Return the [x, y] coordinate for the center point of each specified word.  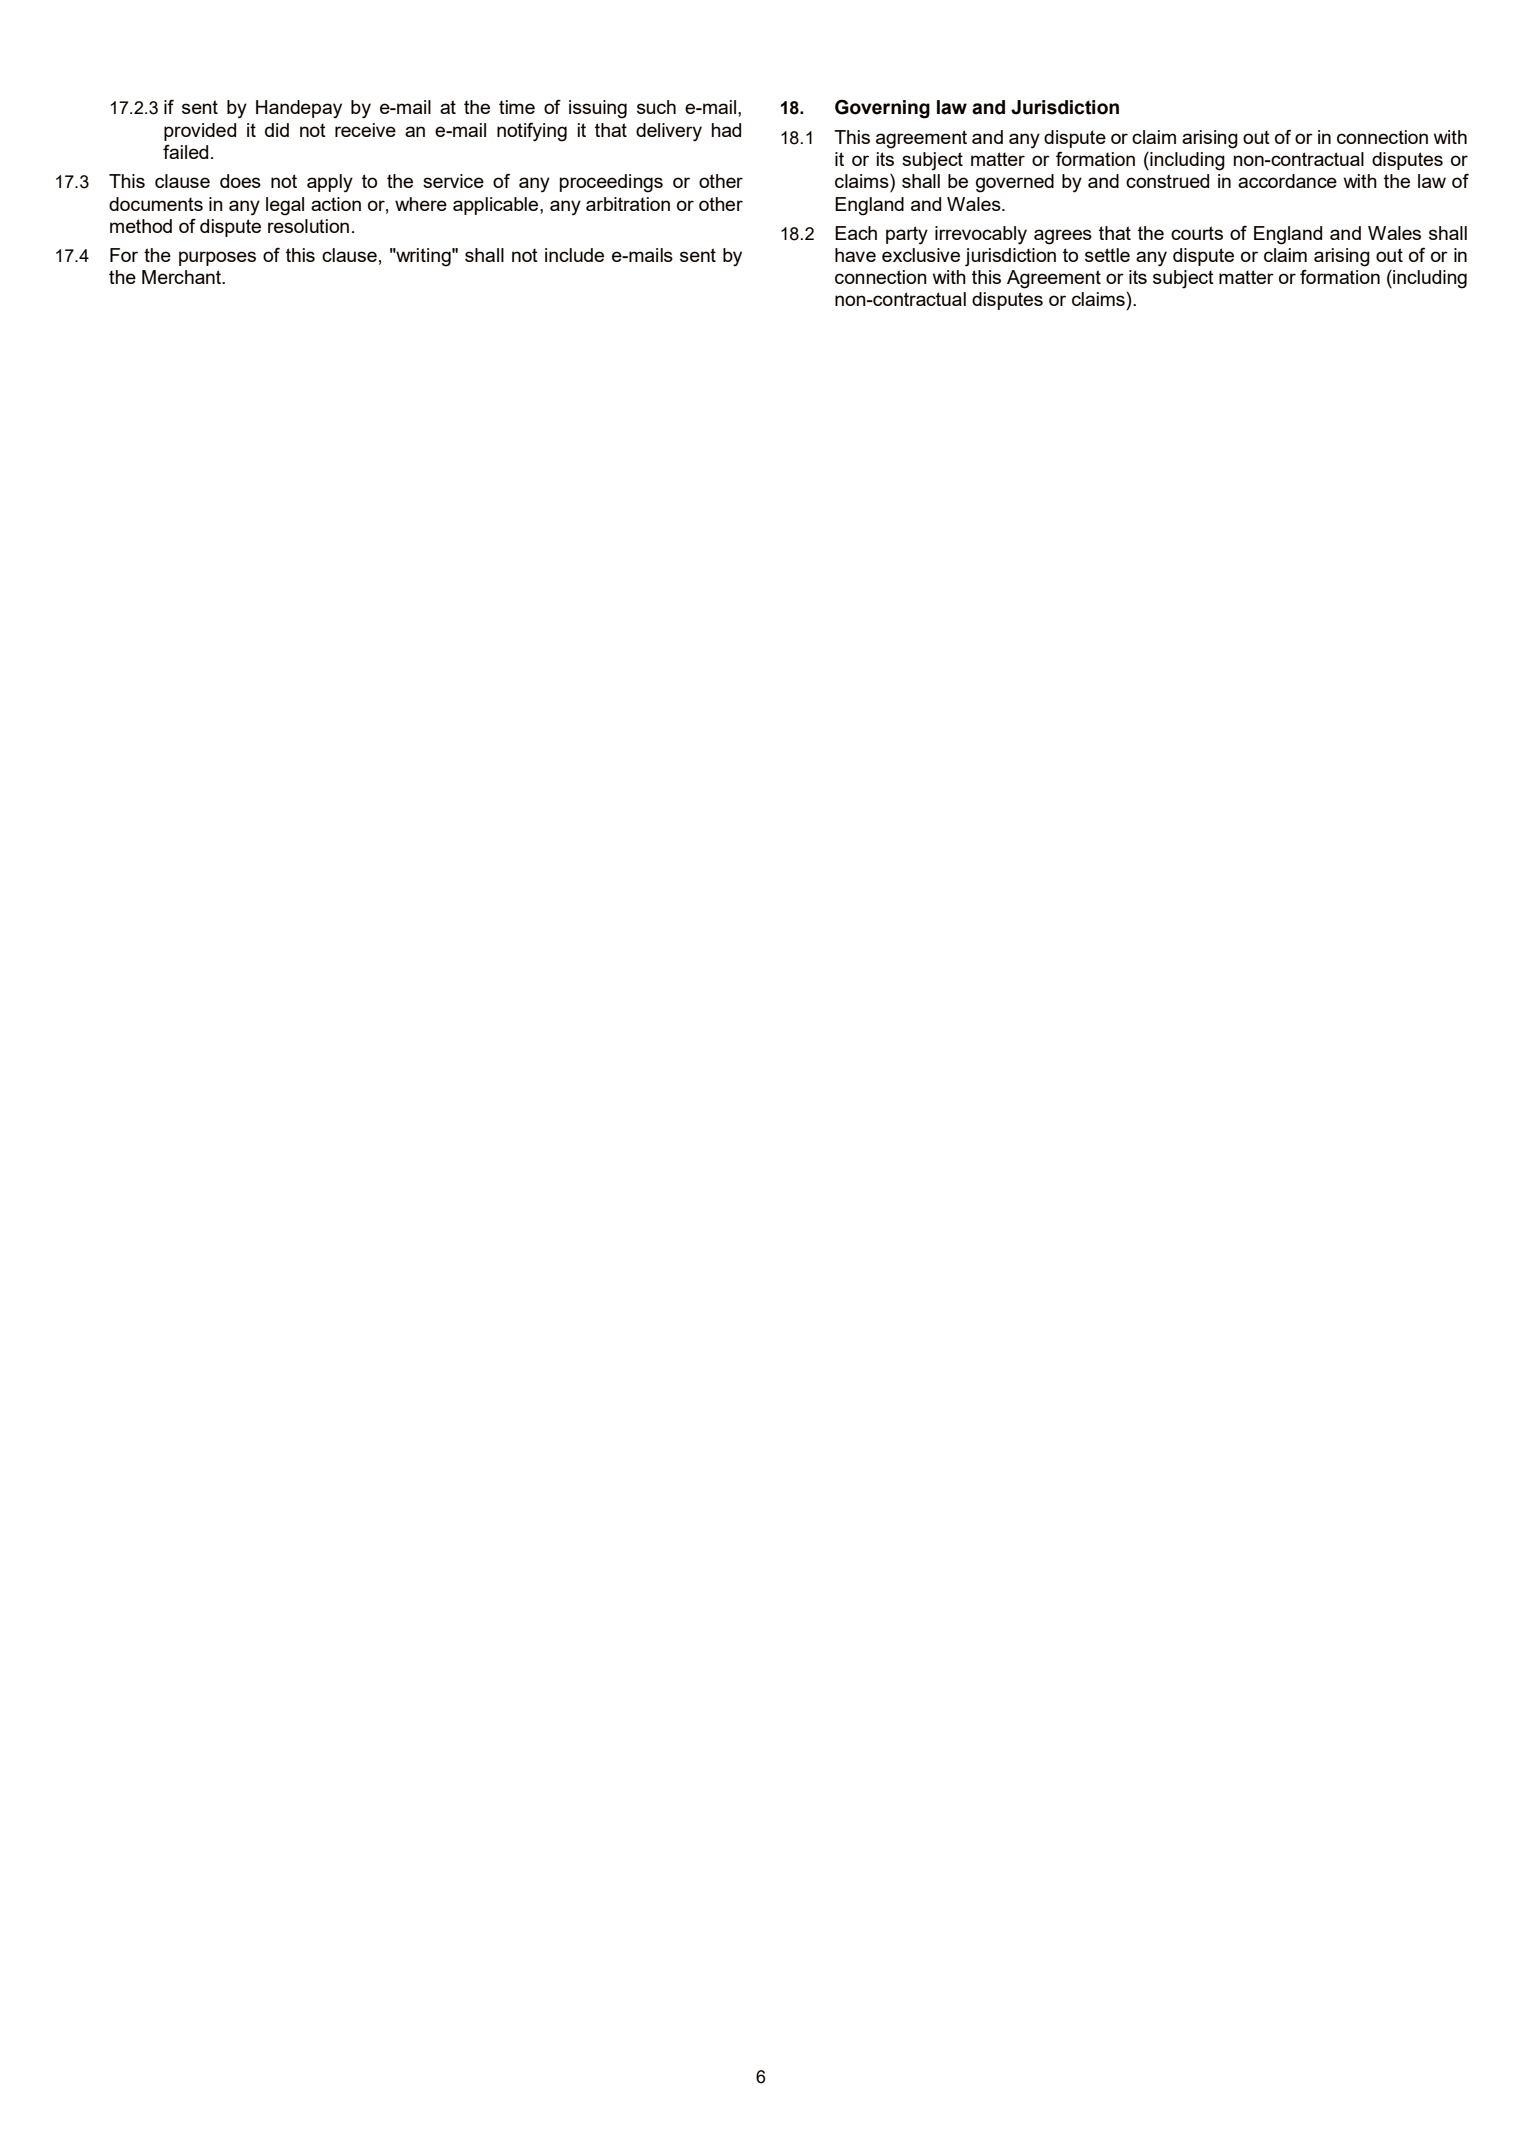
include [574, 255]
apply [330, 183]
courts [1197, 233]
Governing [882, 109]
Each [856, 233]
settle [1107, 255]
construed [1167, 181]
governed [1015, 183]
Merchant [183, 277]
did [277, 130]
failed [185, 151]
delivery [669, 132]
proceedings [611, 183]
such [656, 107]
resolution [308, 226]
